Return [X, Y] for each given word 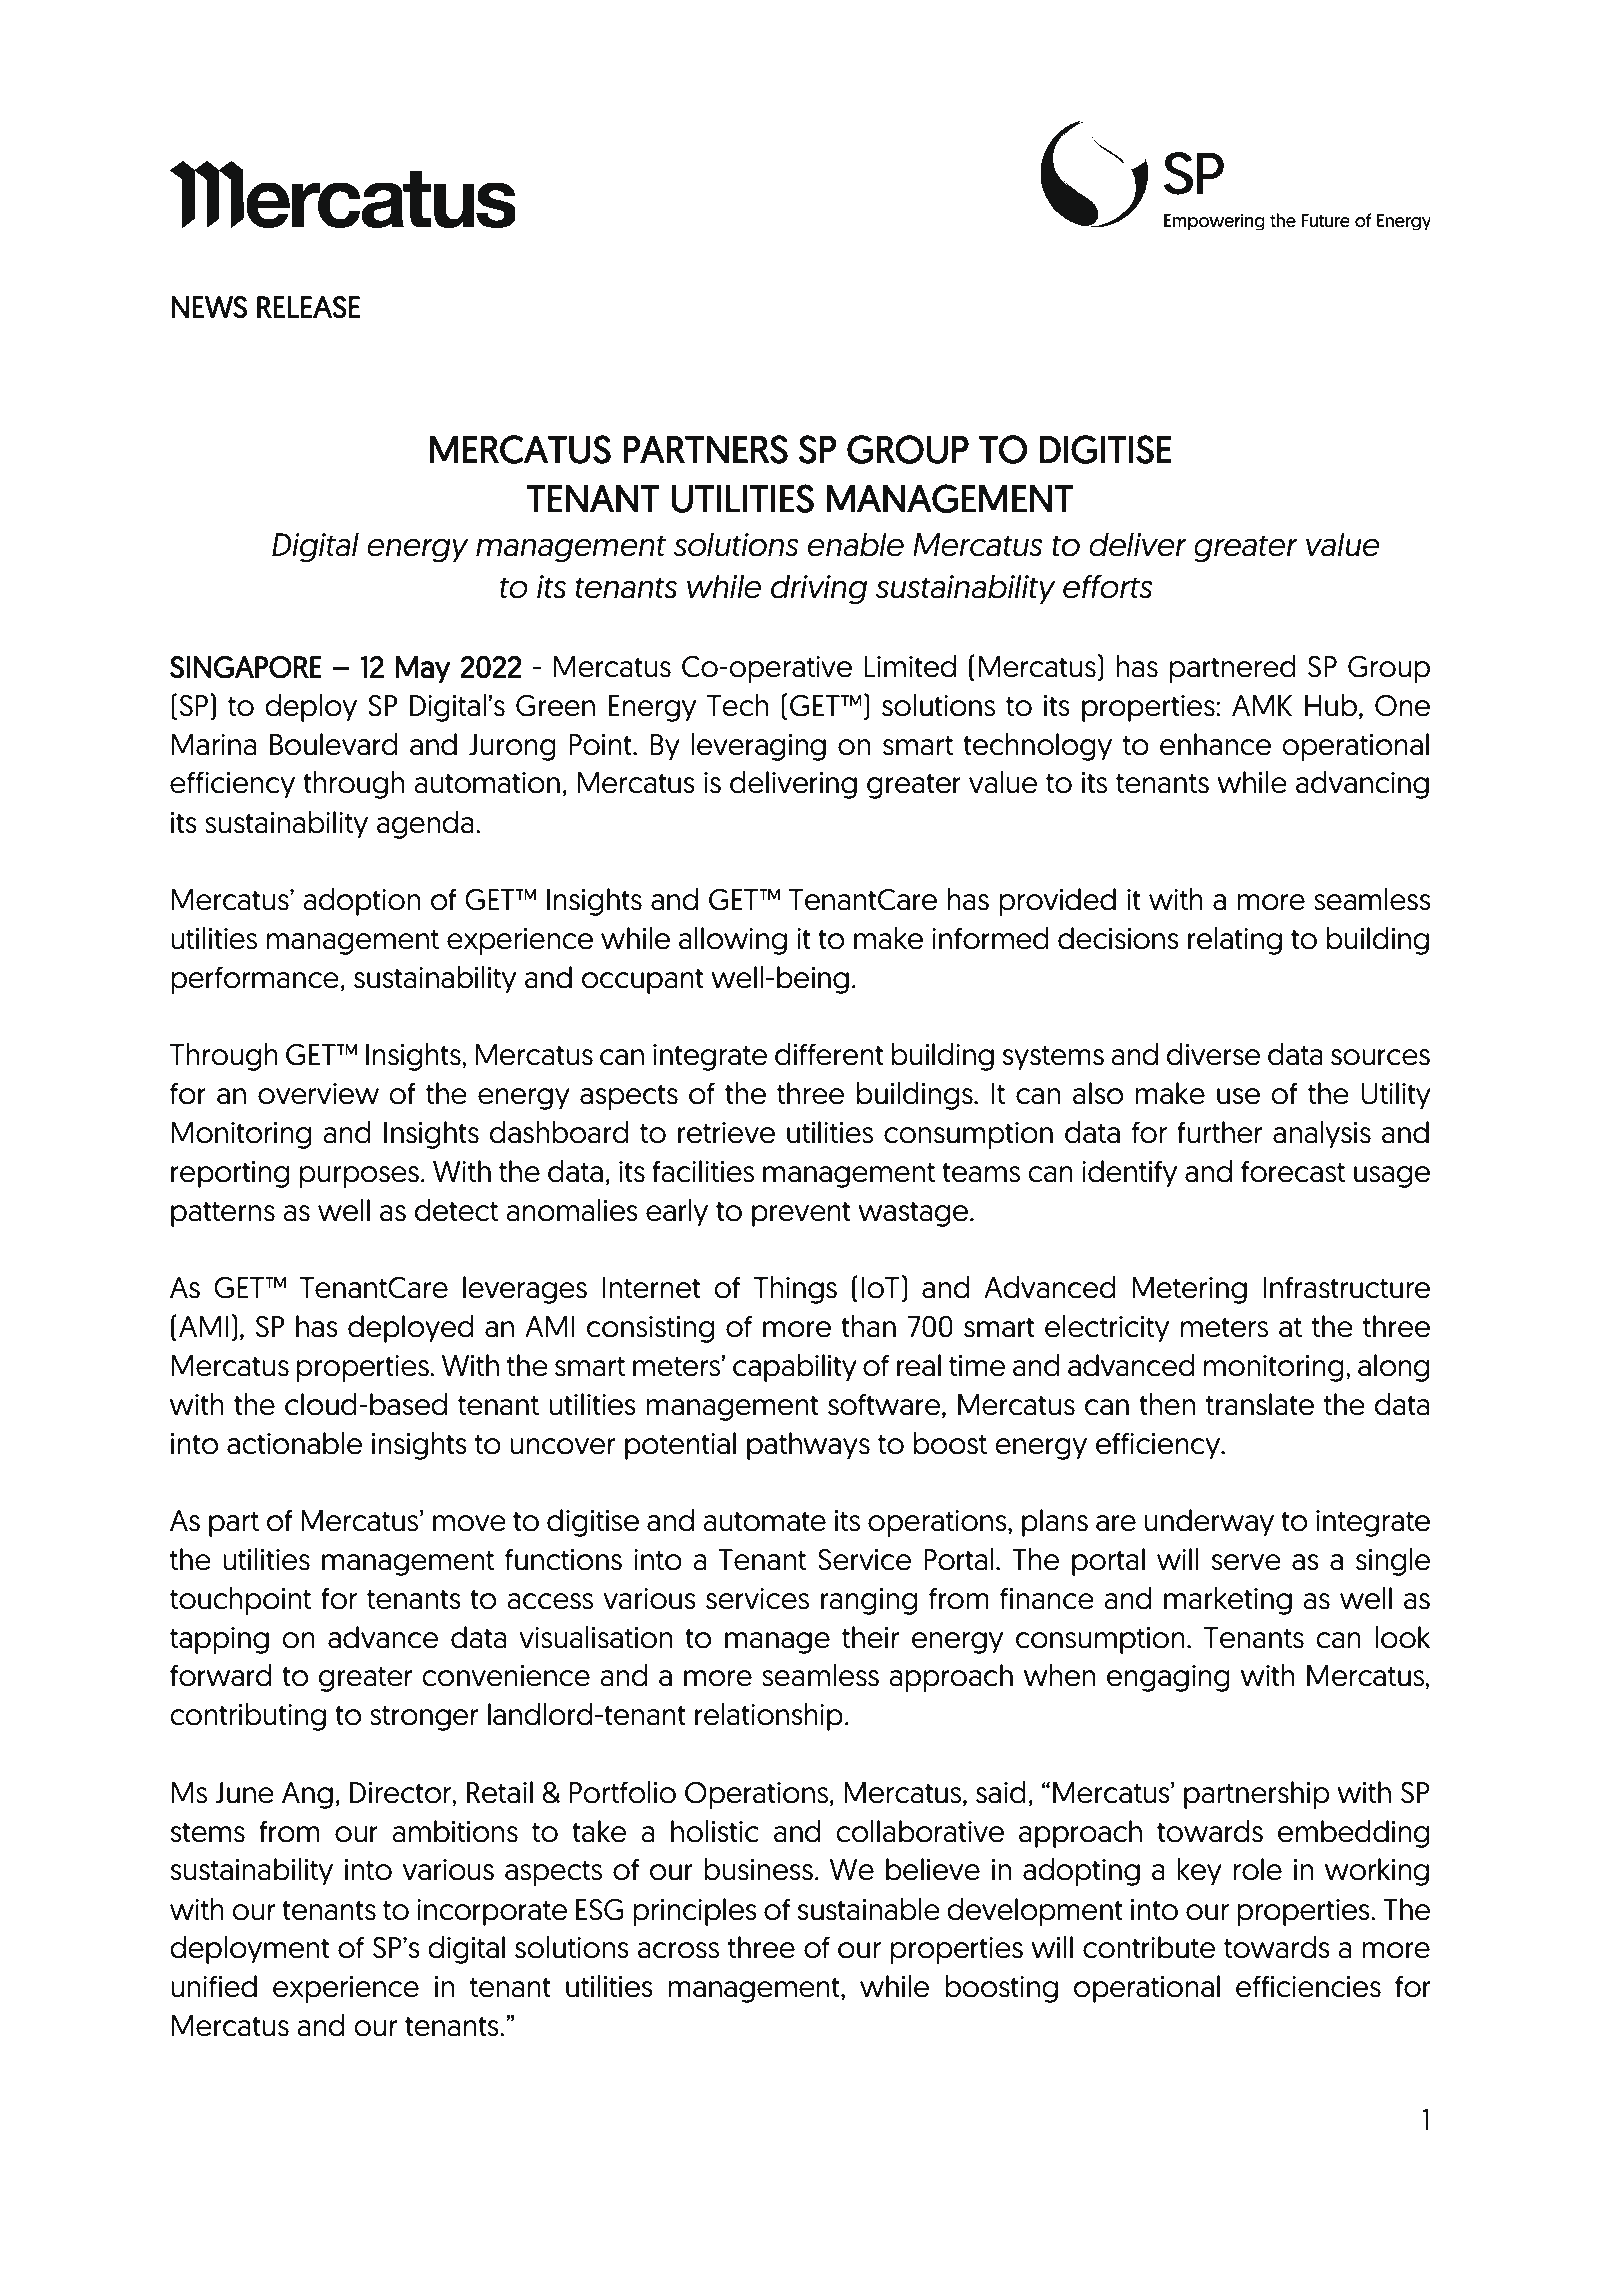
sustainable [869, 1909]
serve [1246, 1562]
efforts [1108, 586]
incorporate [492, 1912]
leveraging [758, 747]
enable [856, 544]
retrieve [726, 1133]
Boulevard [333, 744]
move [469, 1523]
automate [764, 1522]
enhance [1215, 744]
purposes [359, 1177]
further [1219, 1132]
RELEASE [308, 307]
